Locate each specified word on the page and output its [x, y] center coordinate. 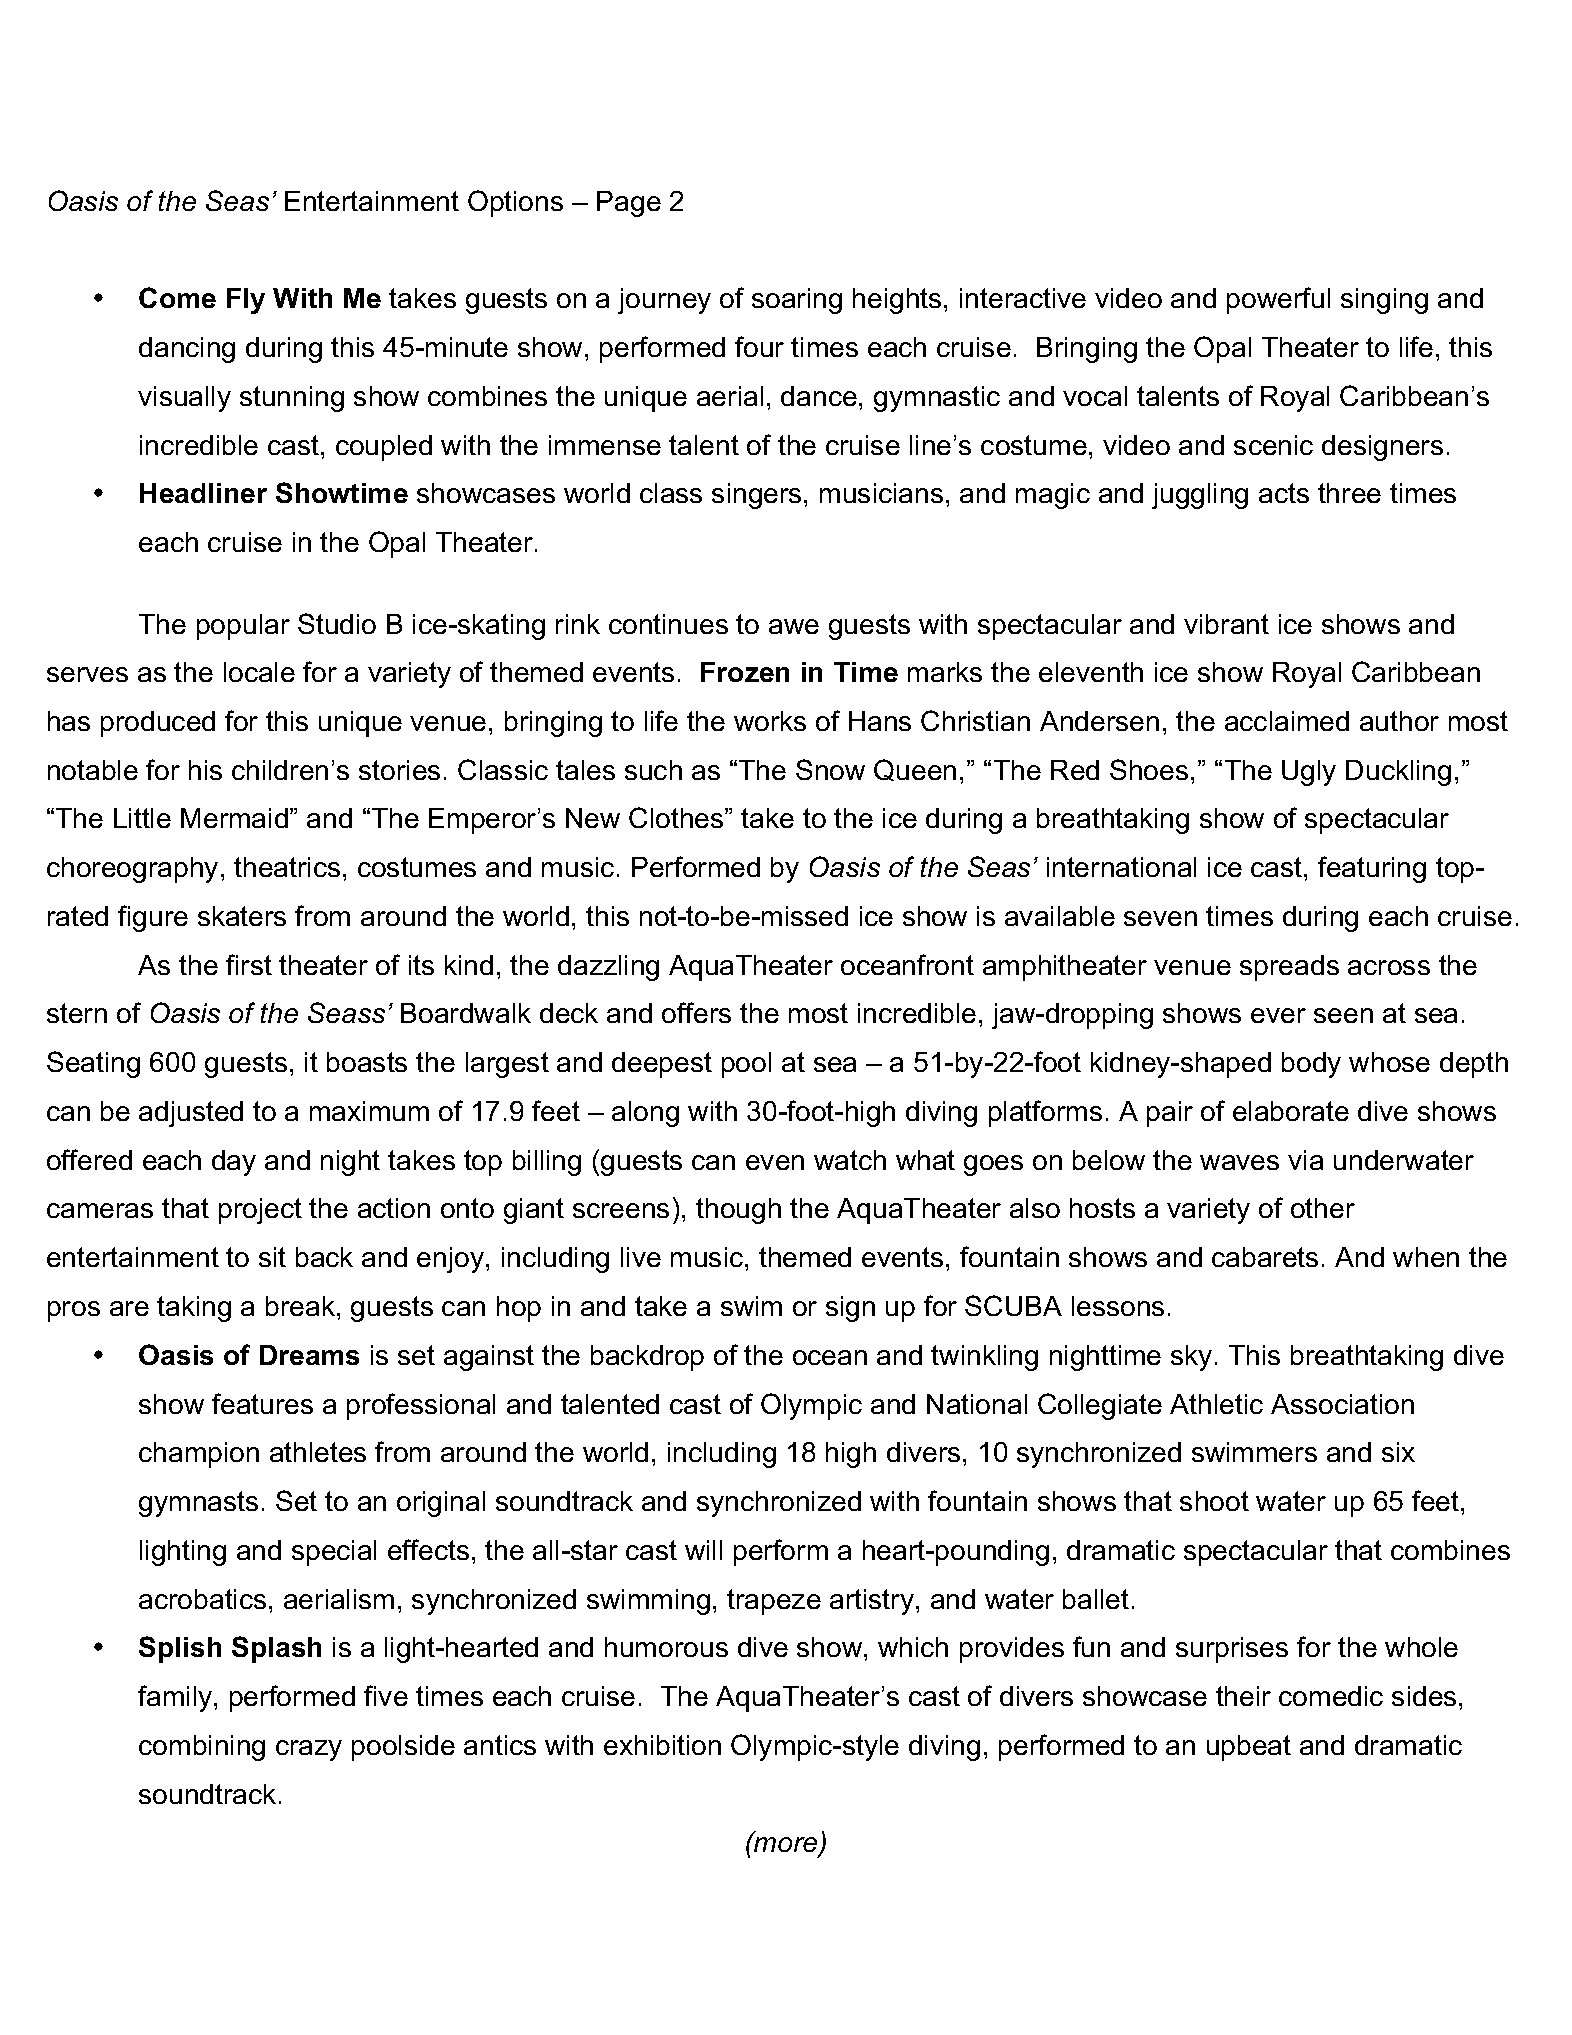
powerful [1278, 300]
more [786, 1845]
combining [202, 1748]
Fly [246, 301]
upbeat [1249, 1748]
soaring [797, 301]
